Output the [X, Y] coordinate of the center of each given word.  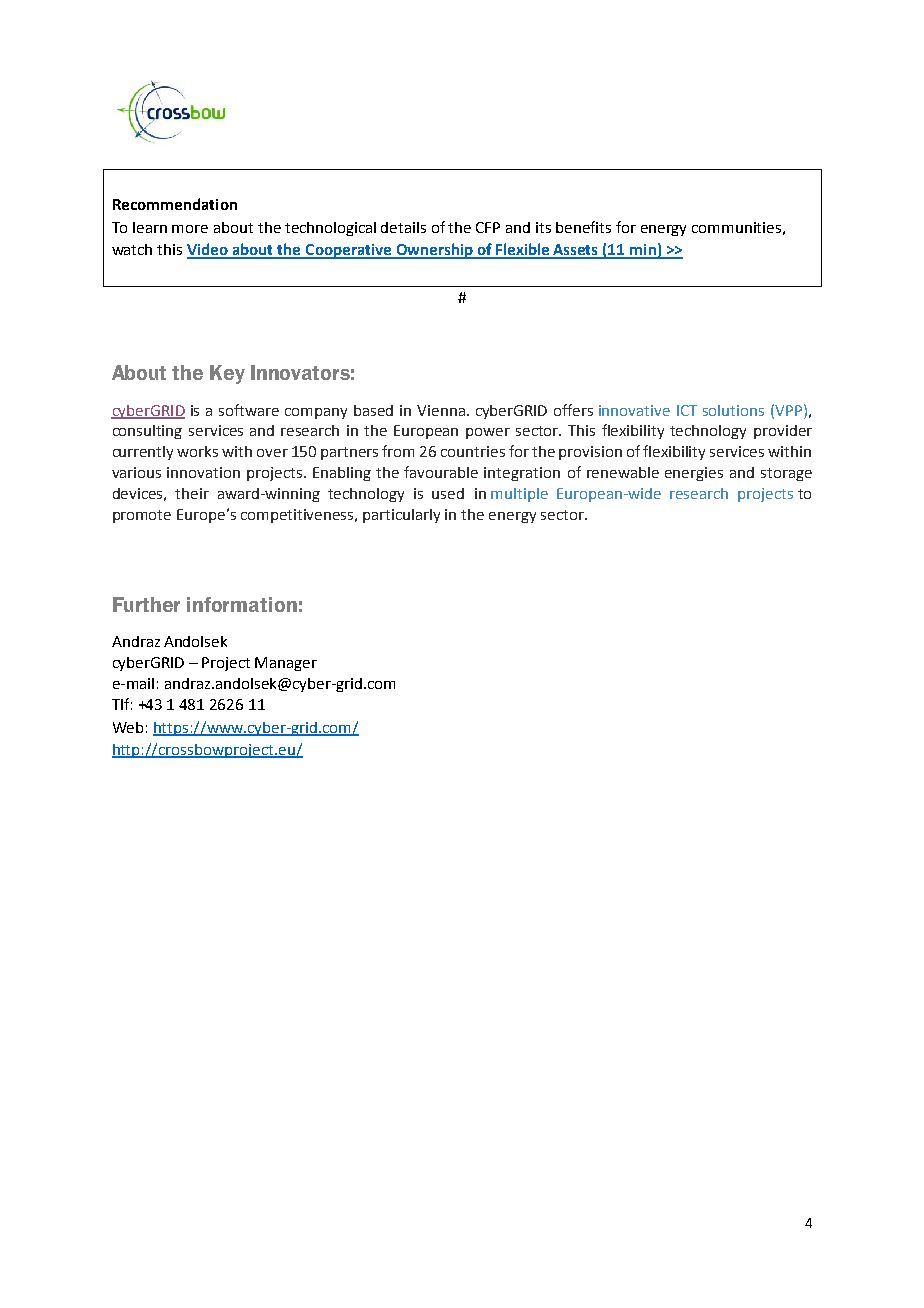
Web [128, 727]
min [643, 251]
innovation [203, 472]
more [190, 229]
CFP [488, 227]
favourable [441, 472]
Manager [286, 664]
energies [694, 474]
